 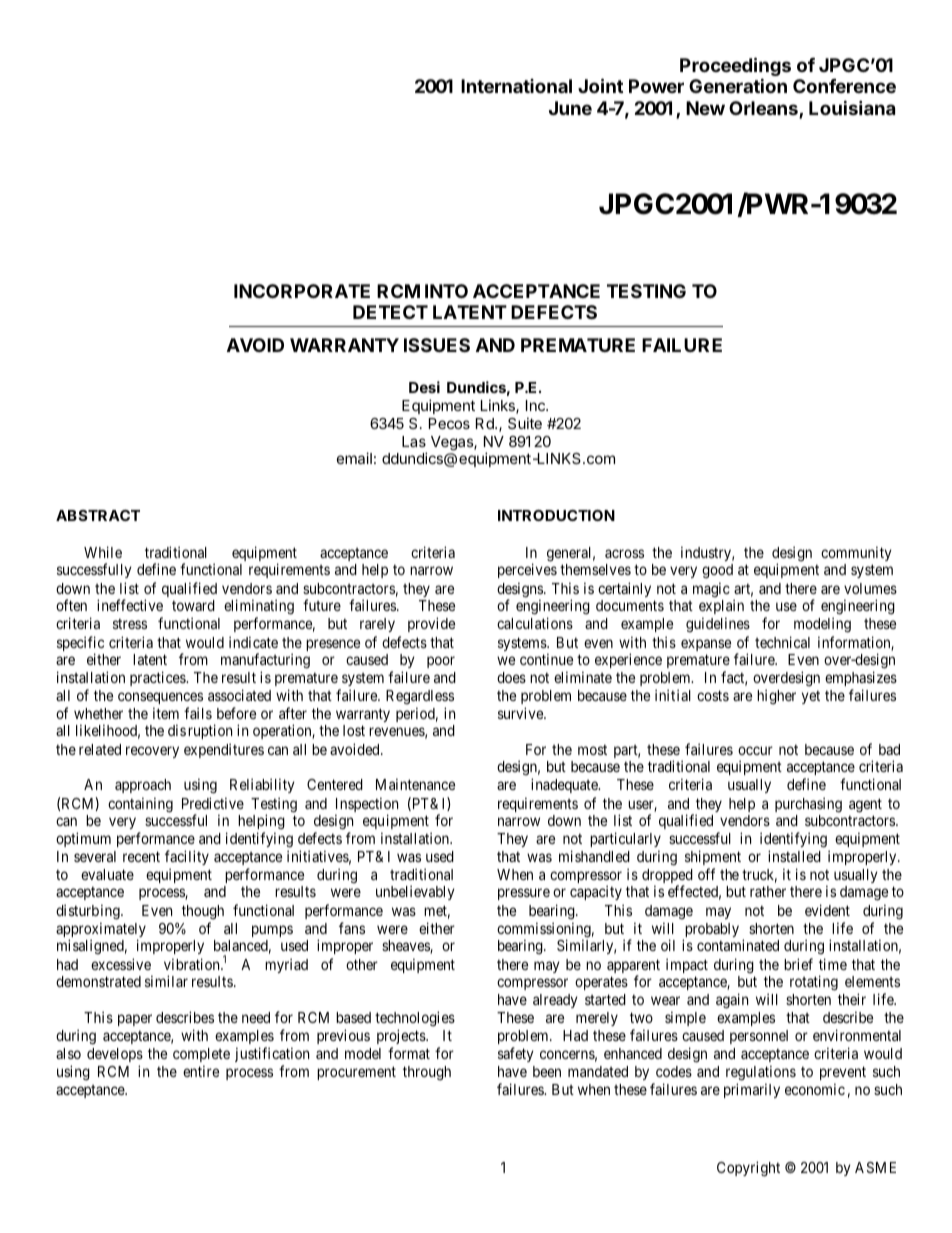 What do you see at coordinates (808, 805) in the page?
I see `purchasing` at bounding box center [808, 805].
